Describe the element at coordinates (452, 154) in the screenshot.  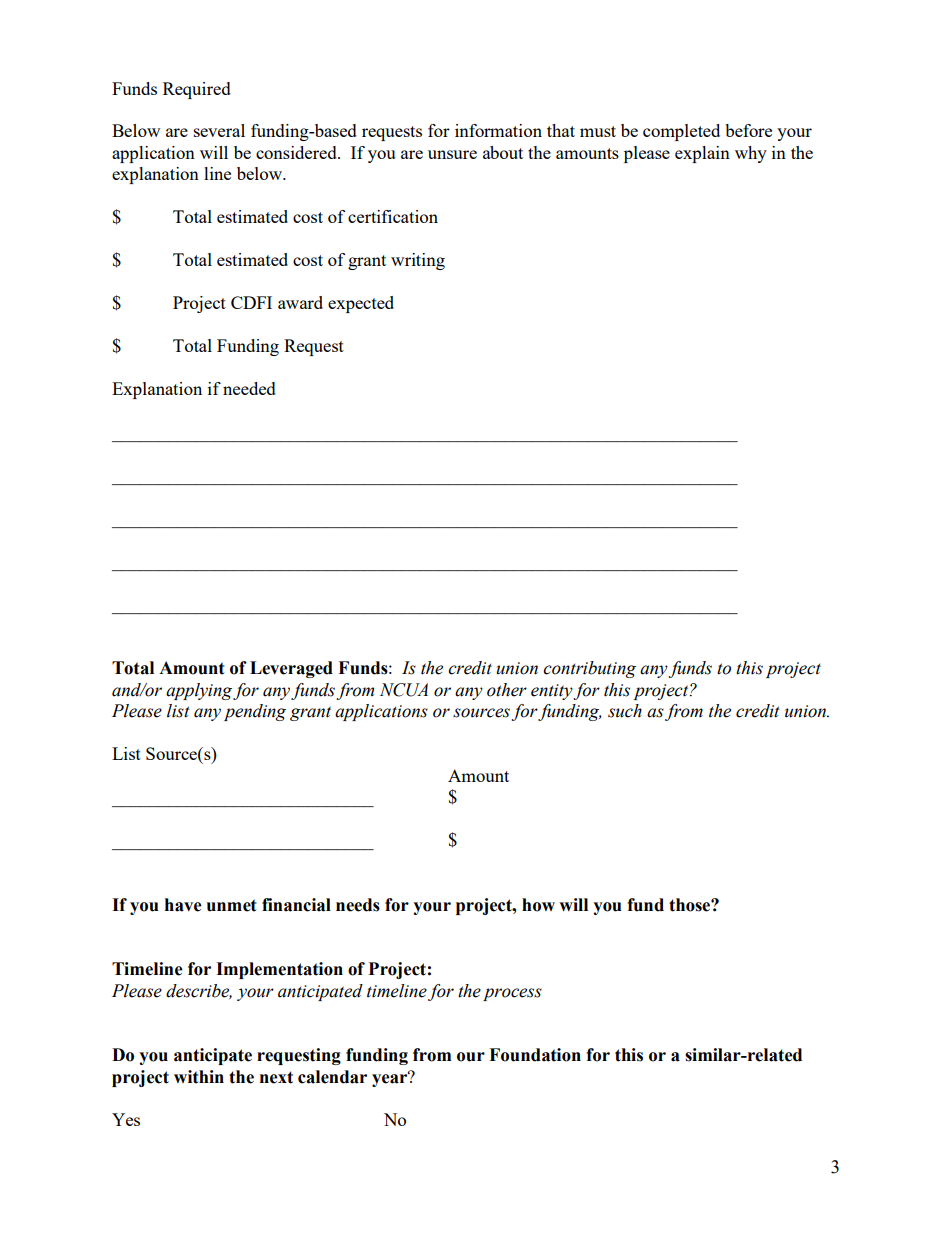
I see `unsure` at that location.
